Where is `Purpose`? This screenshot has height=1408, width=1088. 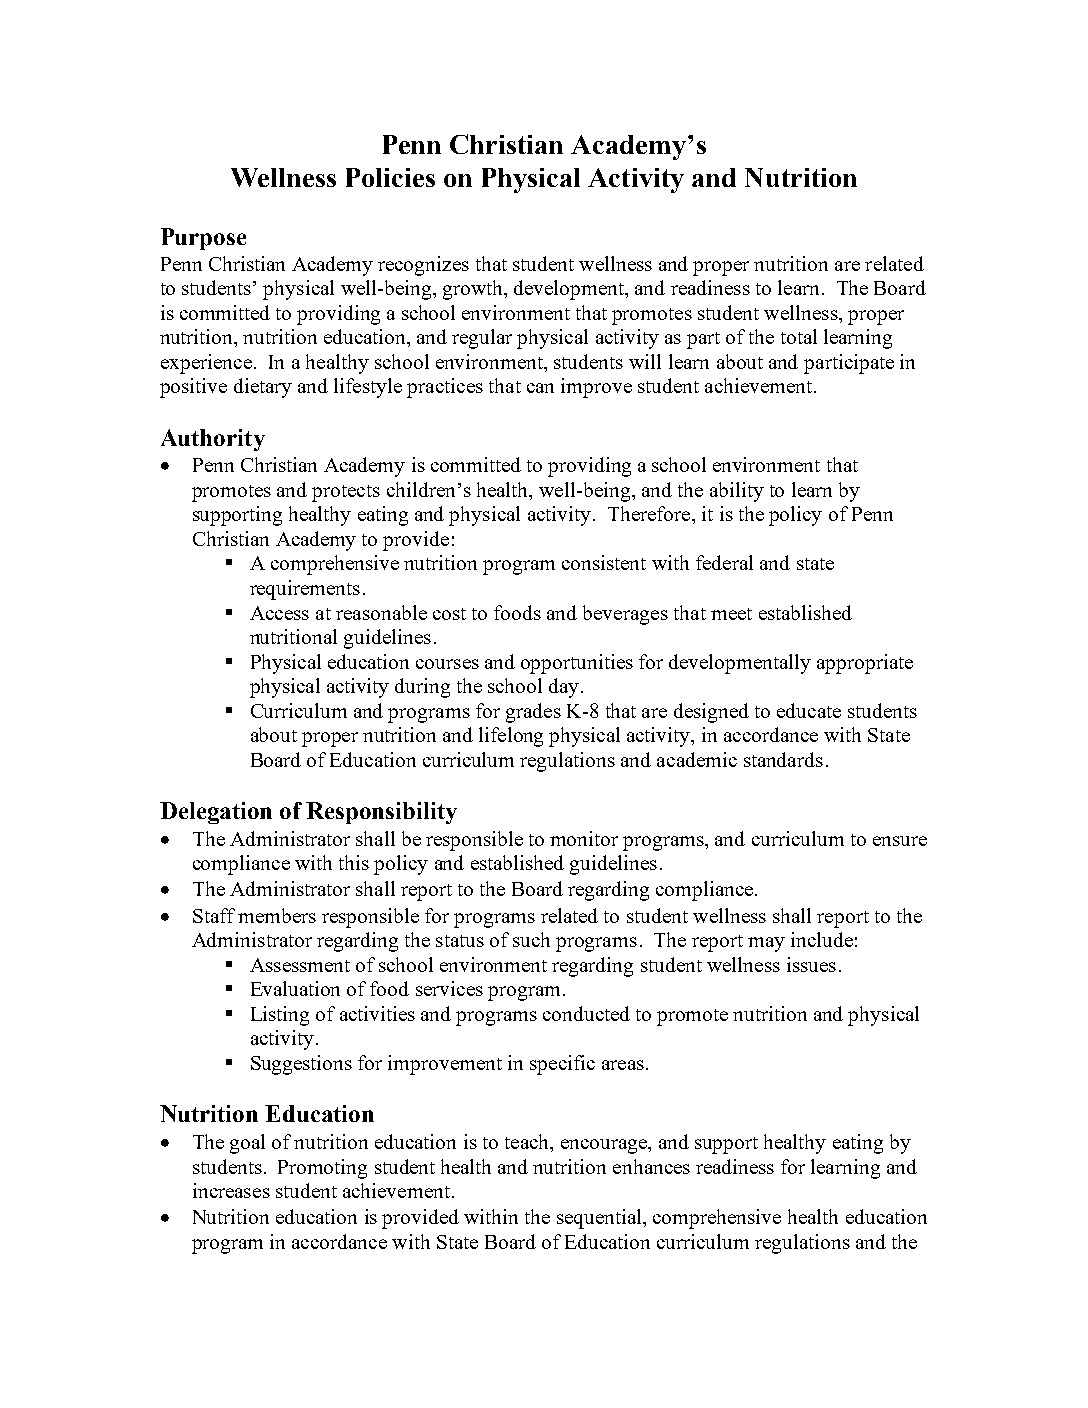
Purpose is located at coordinates (203, 239).
